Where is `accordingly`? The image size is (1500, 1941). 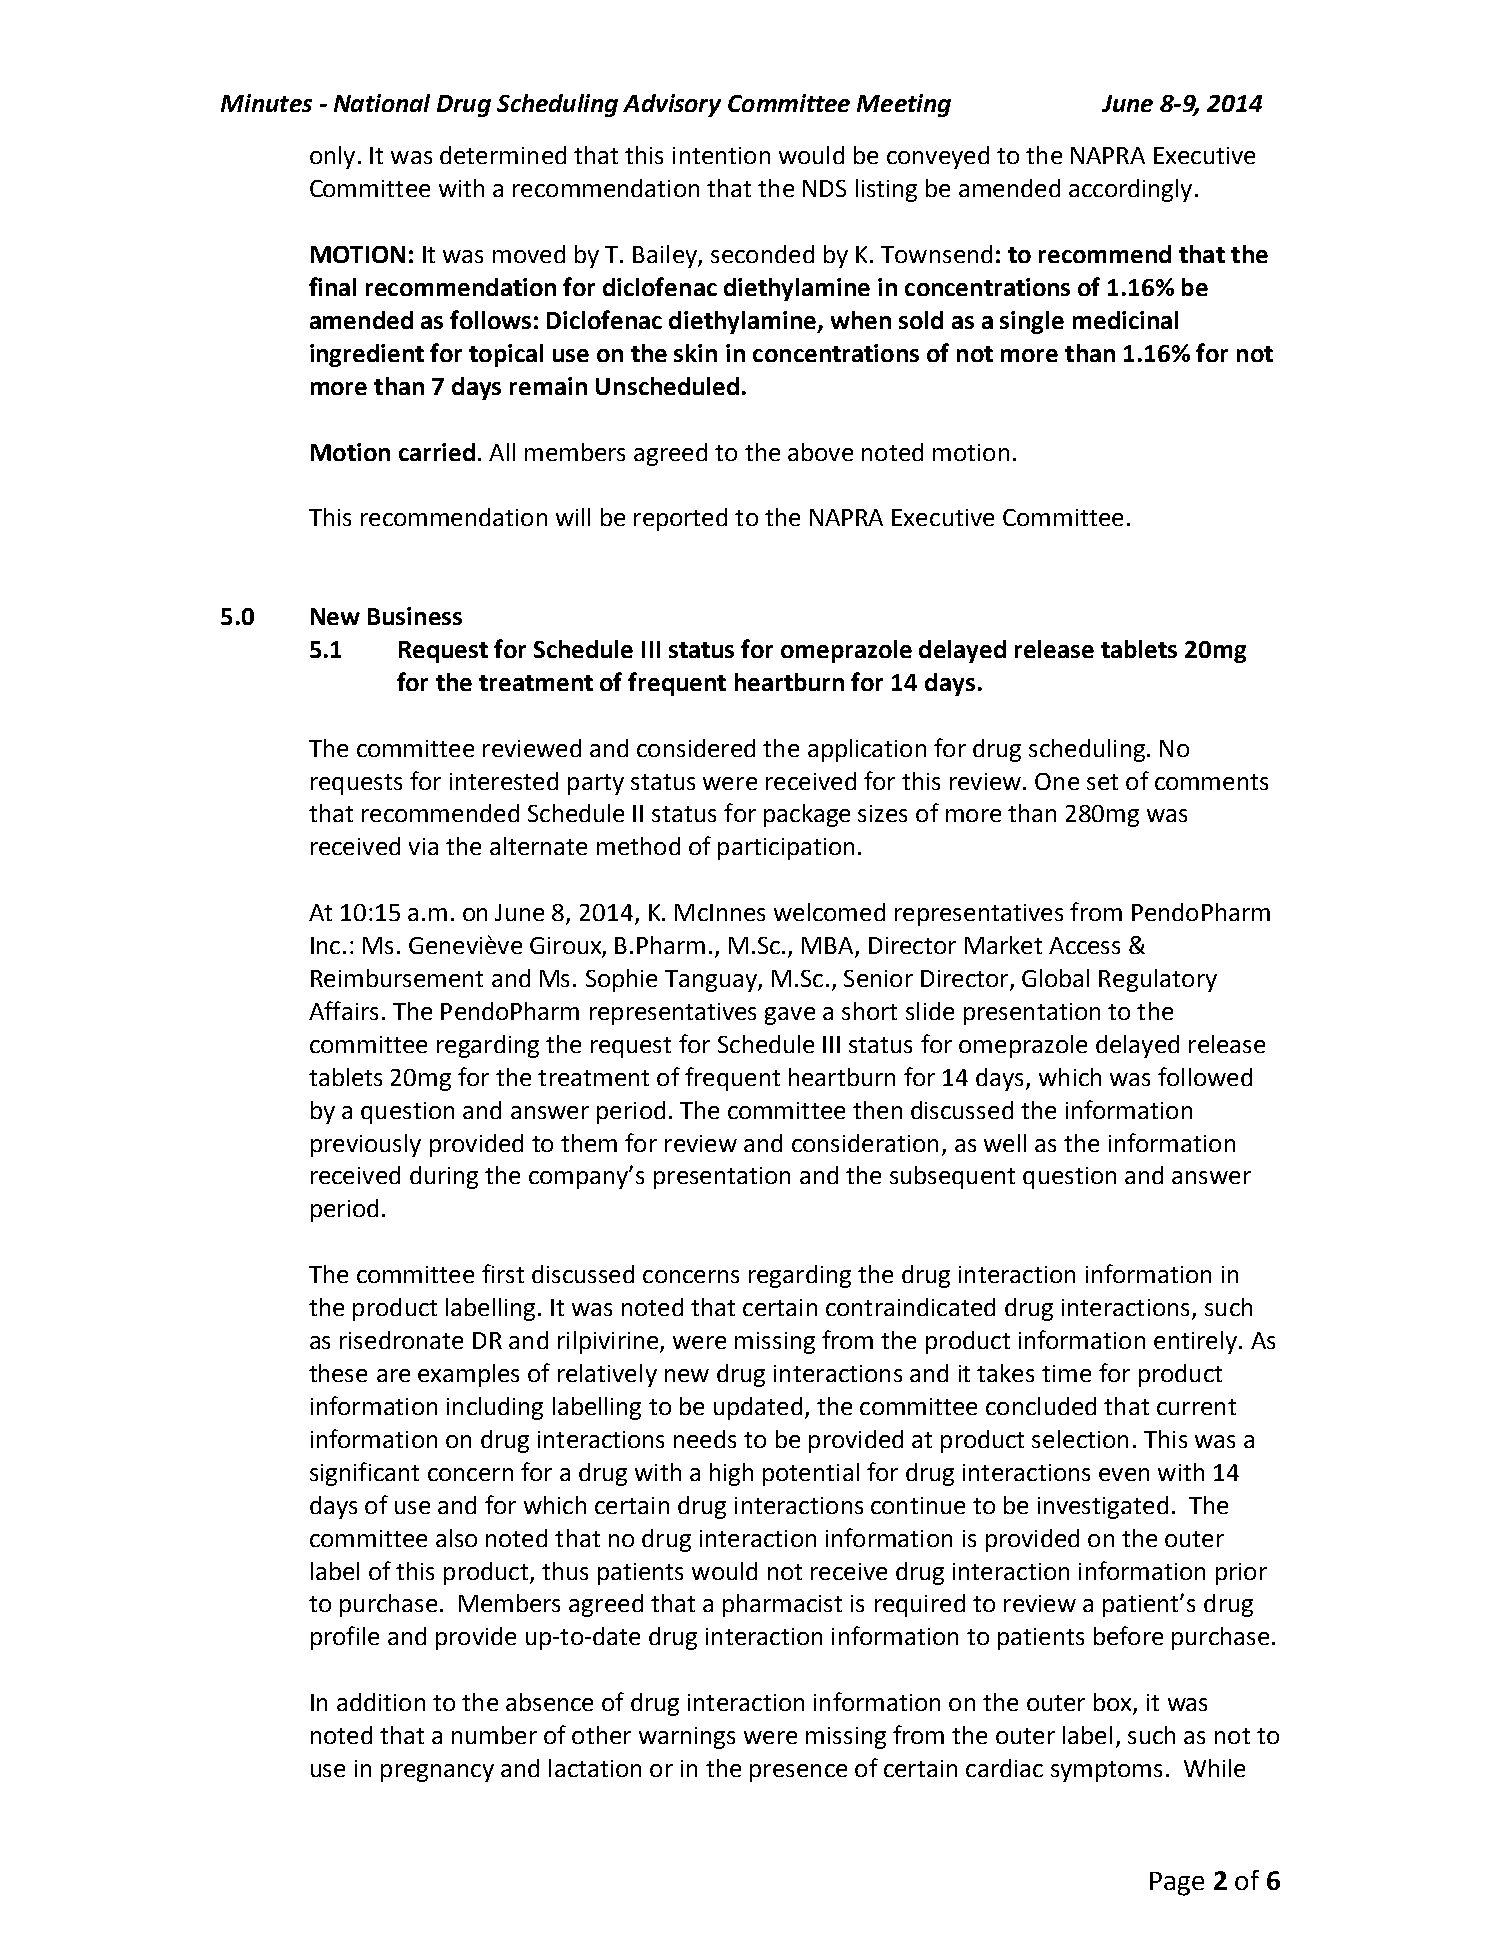 accordingly is located at coordinates (1130, 190).
